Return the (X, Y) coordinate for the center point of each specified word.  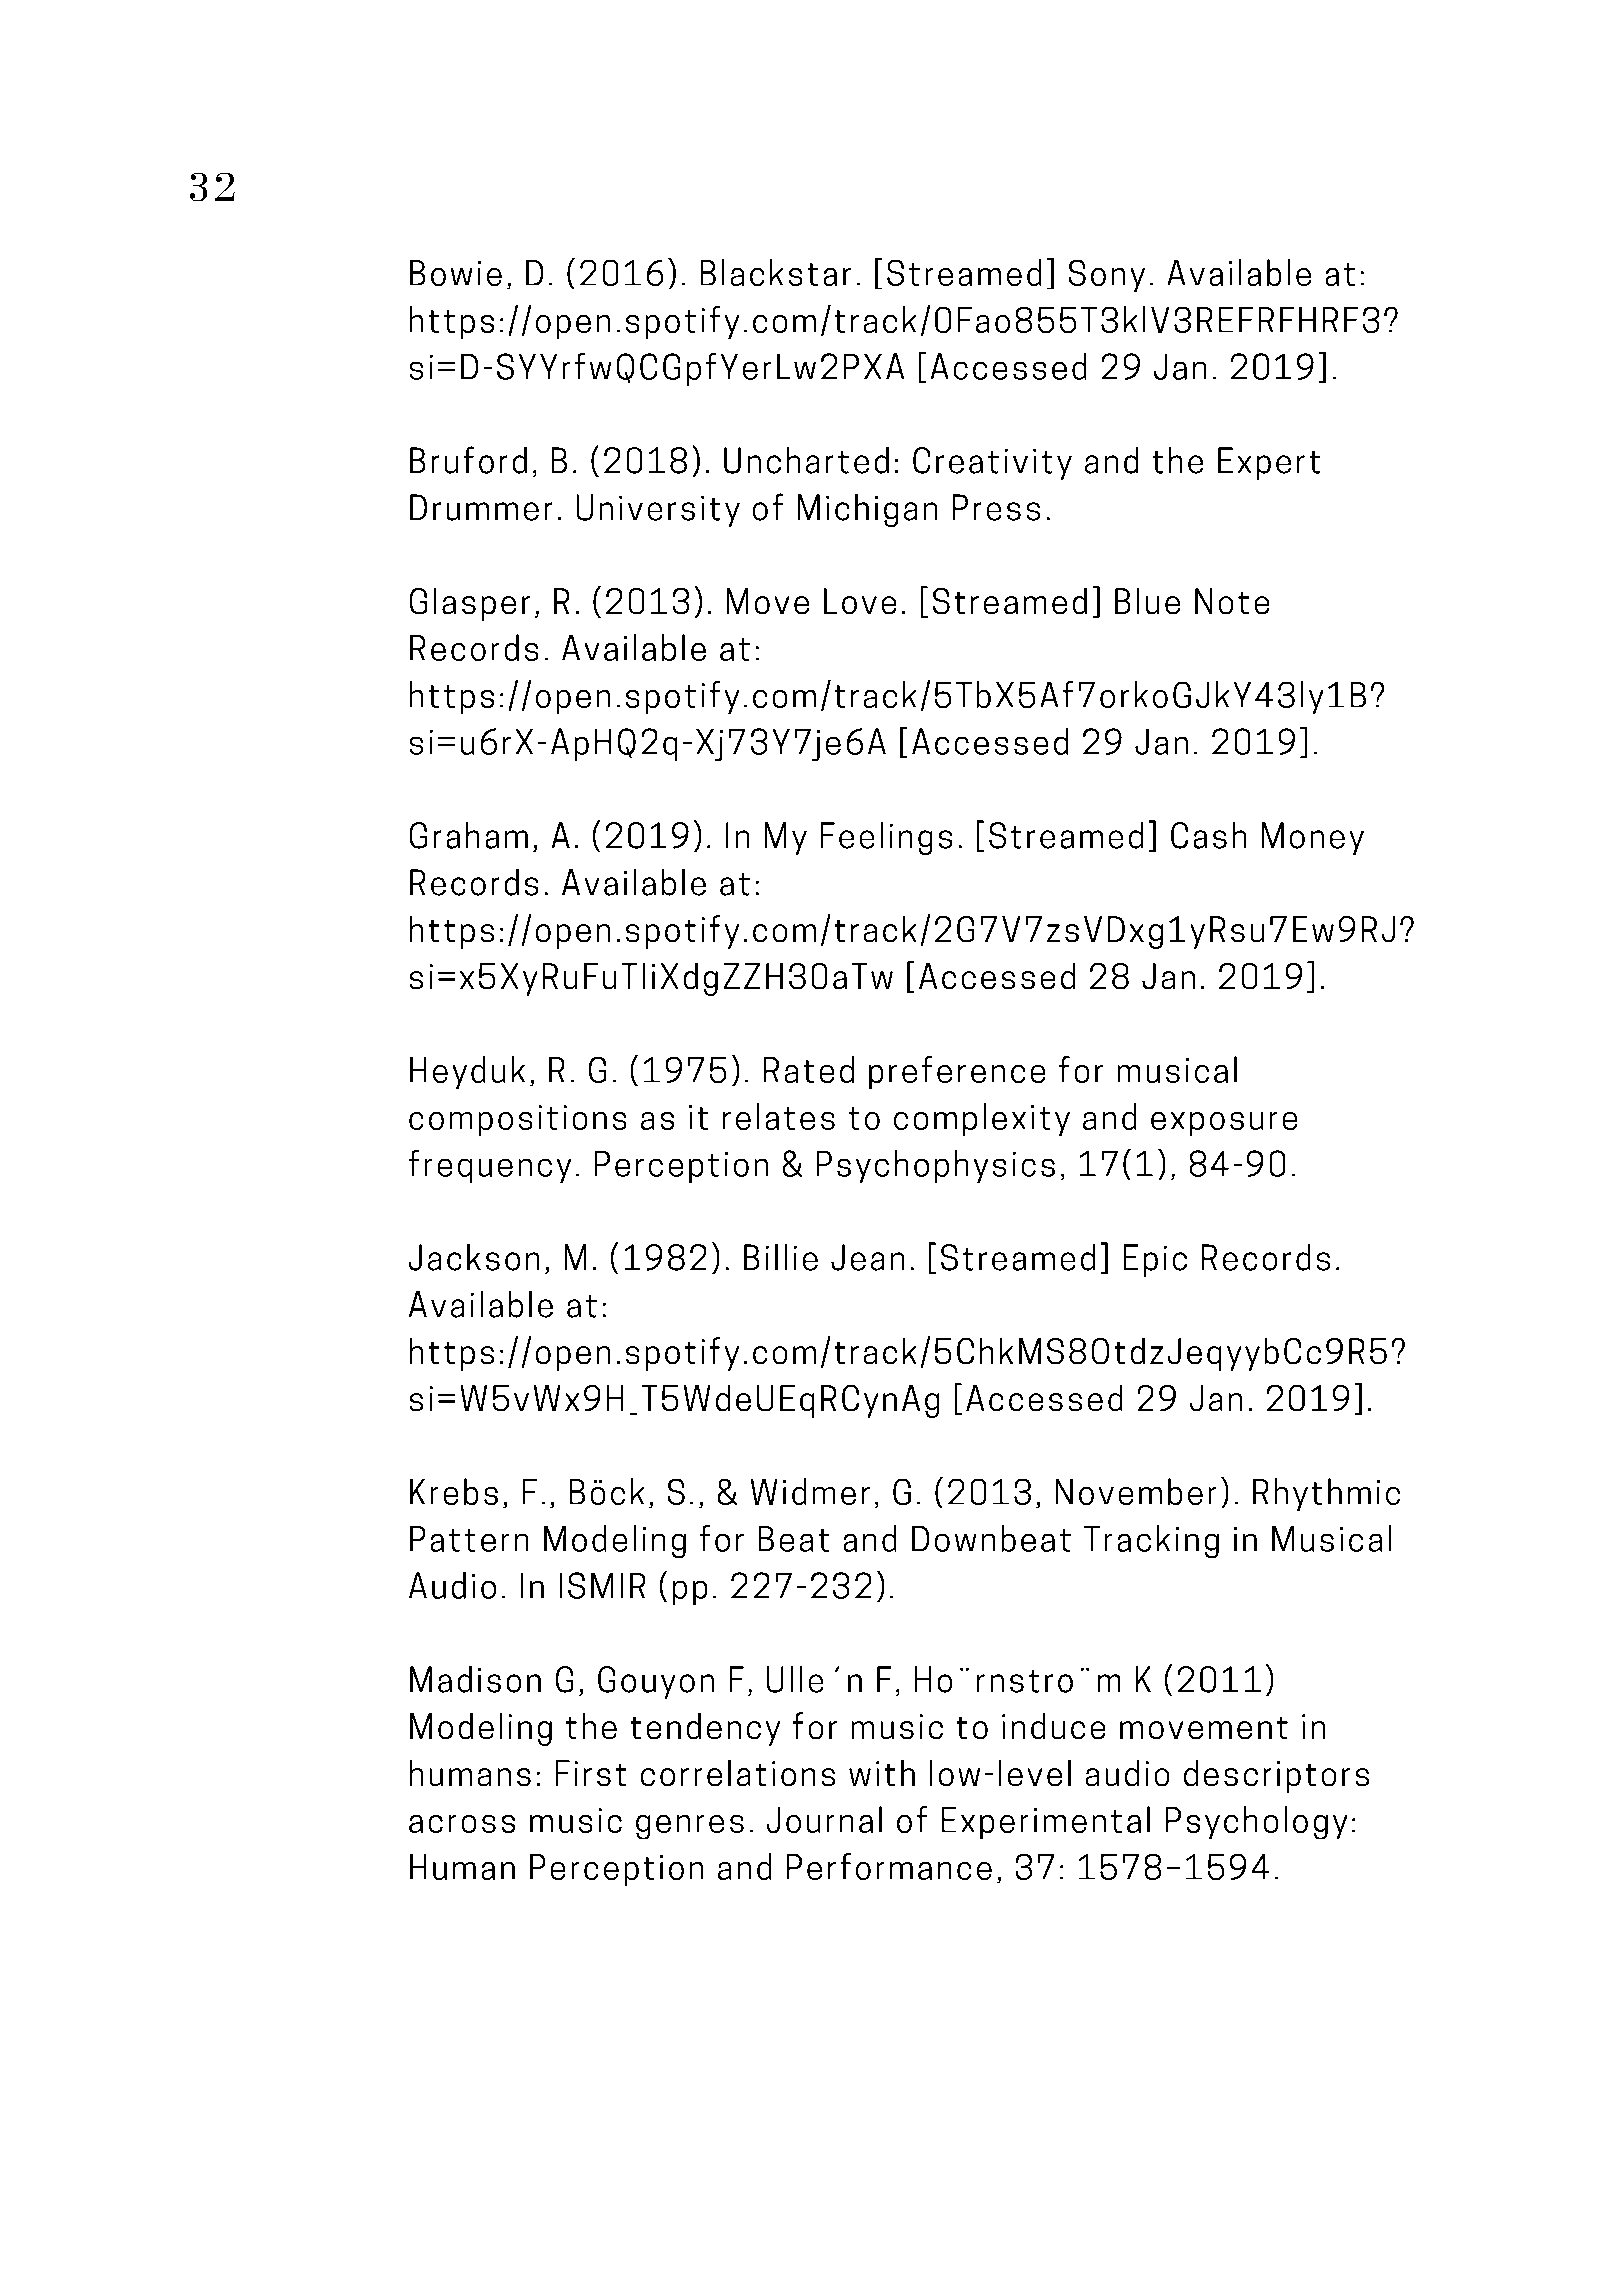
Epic (1155, 1260)
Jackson (474, 1257)
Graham (469, 835)
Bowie (456, 273)
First (591, 1773)
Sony (1107, 276)
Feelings (886, 838)
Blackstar (776, 272)
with (882, 1773)
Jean (867, 1257)
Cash (1208, 835)
